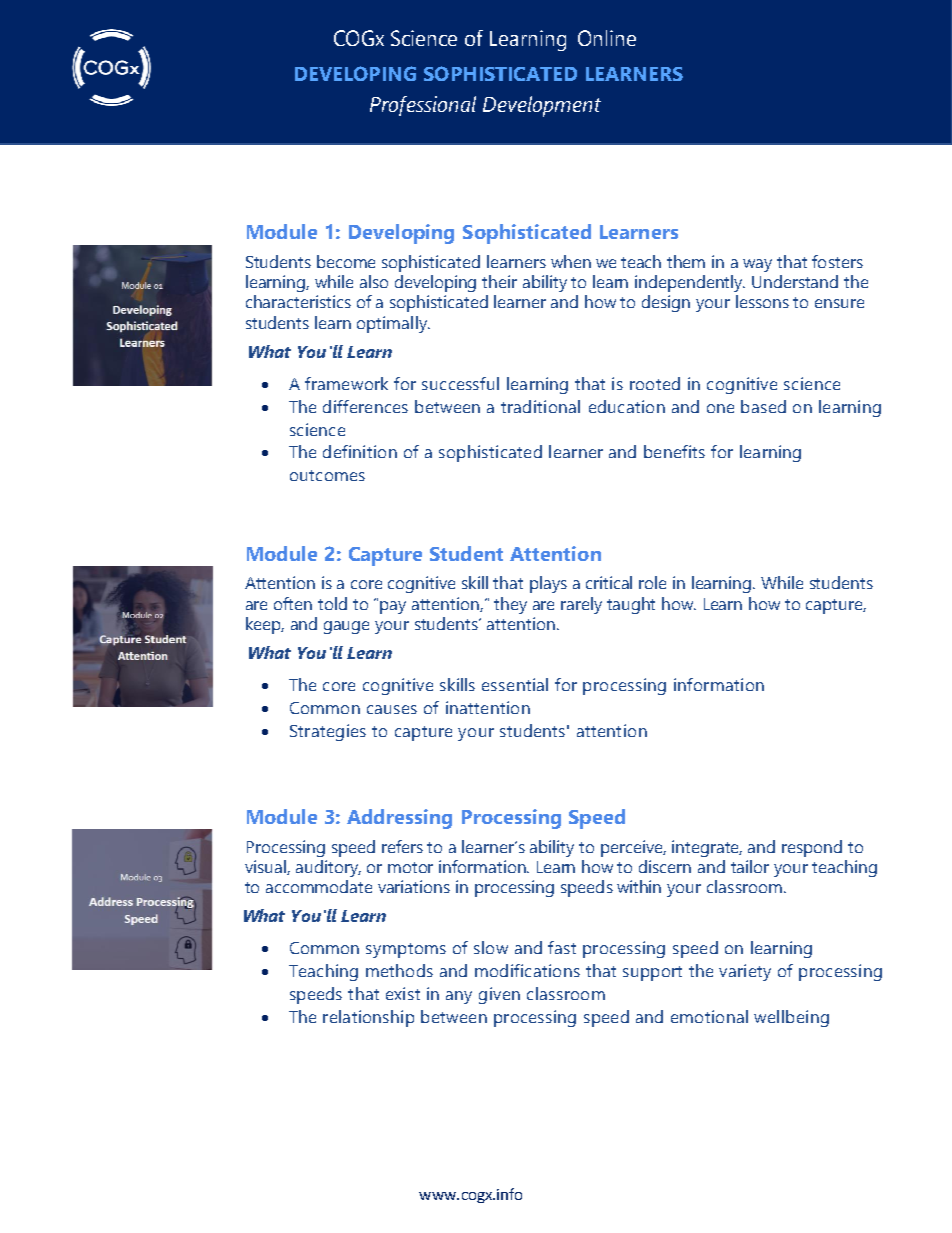 The height and width of the page is (1233, 952). I want to click on outcomes, so click(327, 475).
